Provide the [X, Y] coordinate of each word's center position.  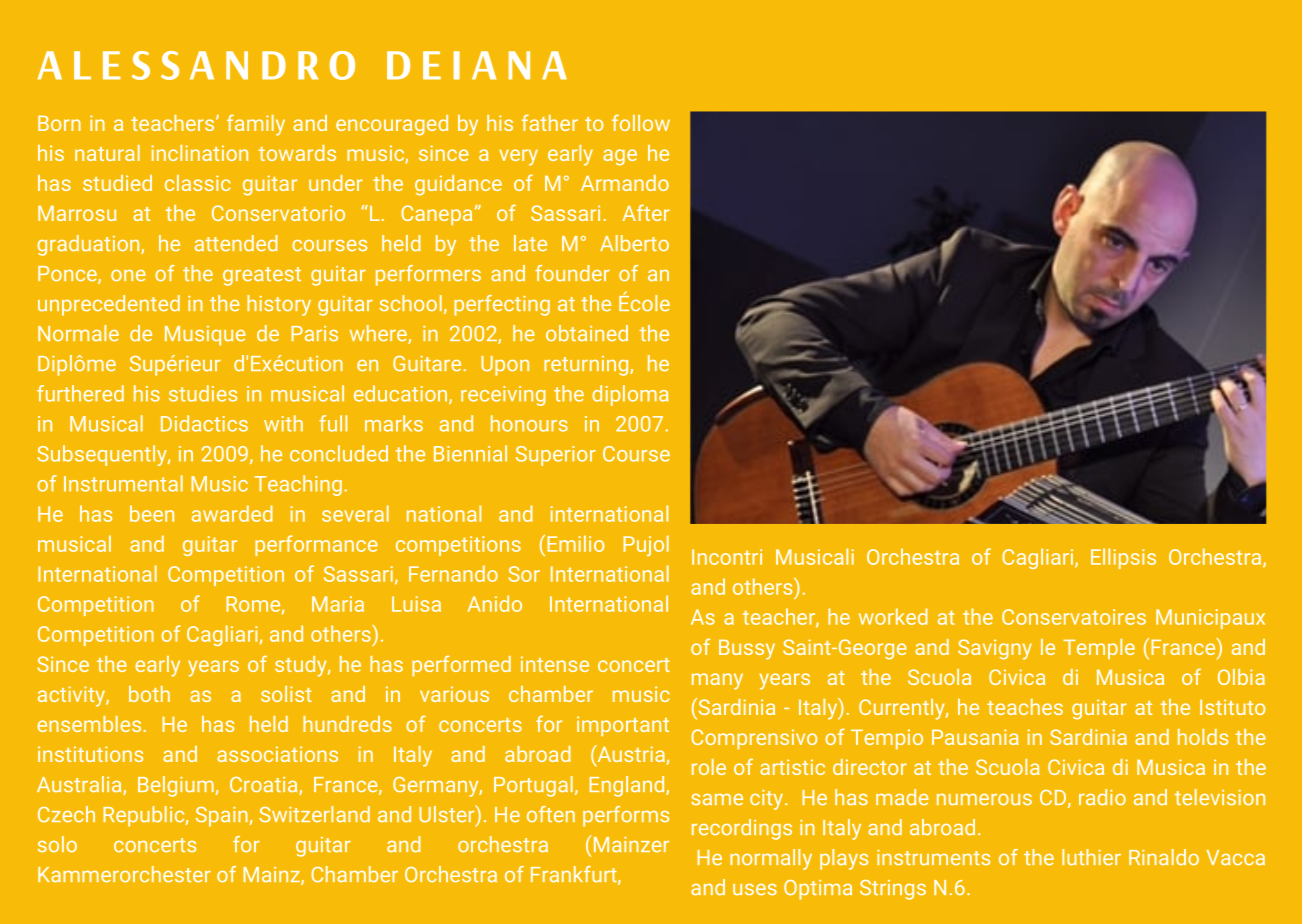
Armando [625, 183]
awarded [232, 513]
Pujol [646, 545]
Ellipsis [1123, 558]
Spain [223, 817]
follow [641, 122]
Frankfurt [575, 875]
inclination [199, 153]
